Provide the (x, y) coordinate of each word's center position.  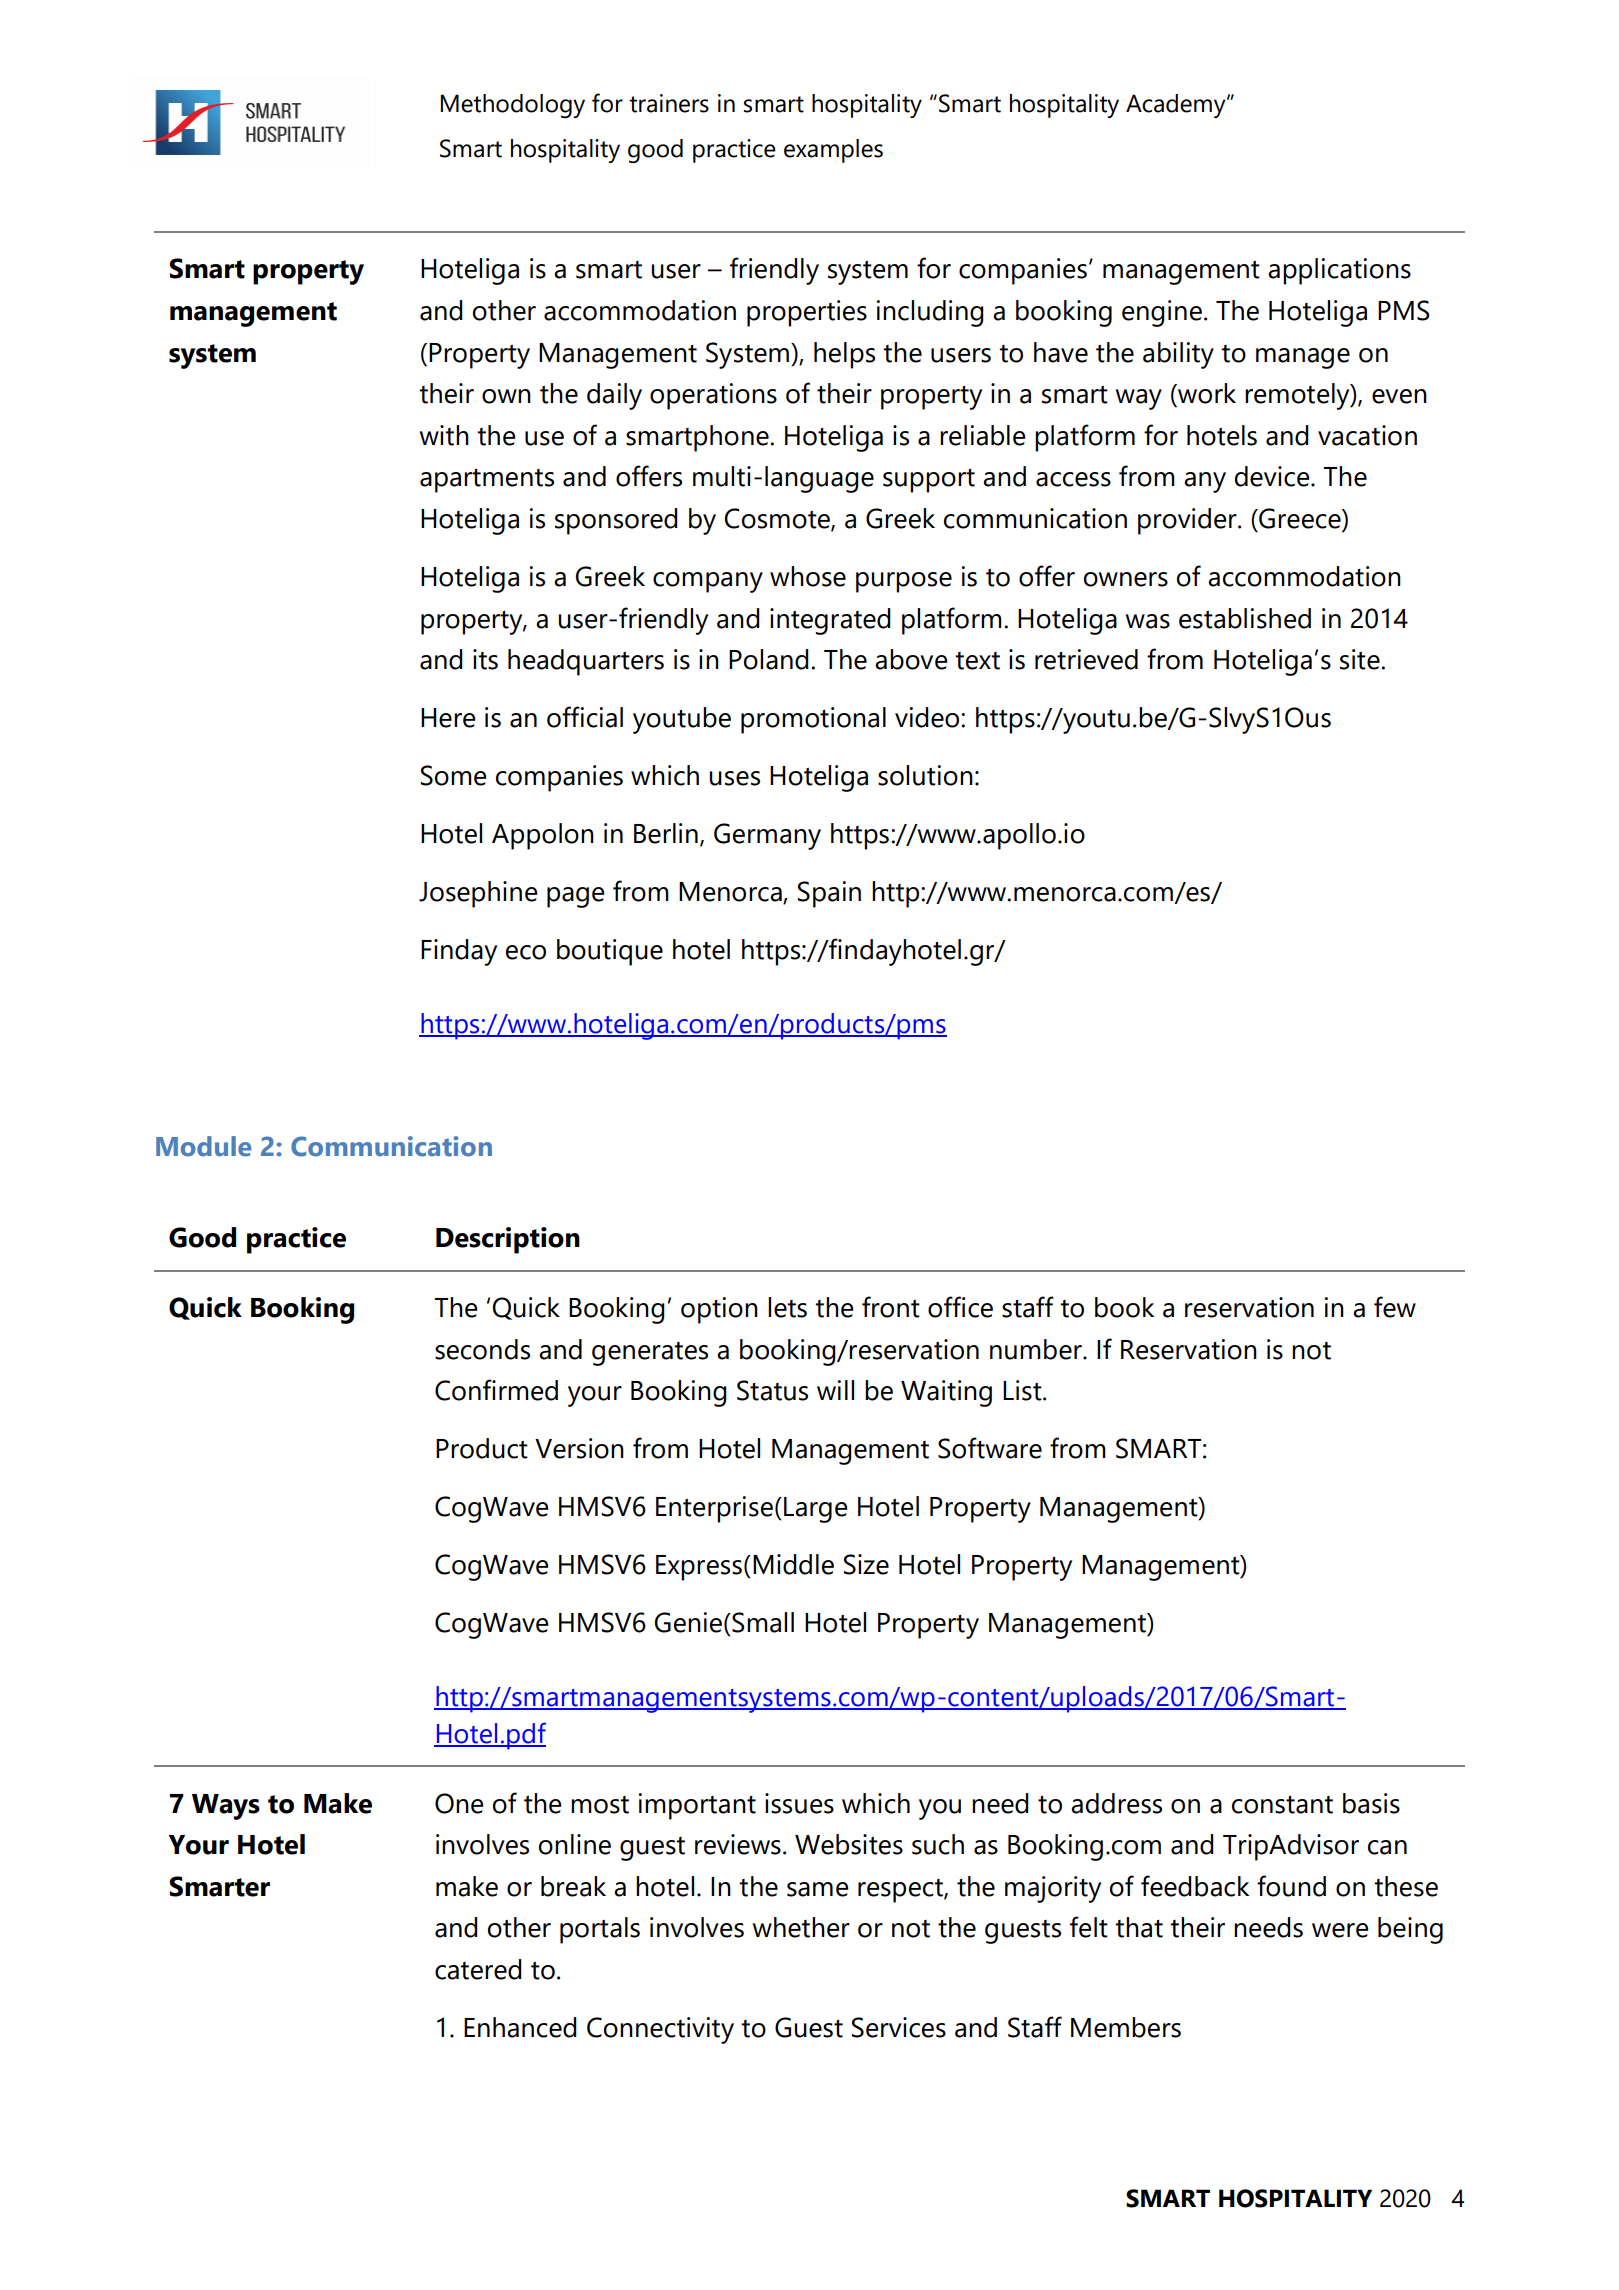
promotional (813, 720)
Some (453, 775)
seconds (482, 1349)
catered (478, 1969)
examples (833, 151)
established (1245, 618)
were (1340, 1930)
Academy (1177, 106)
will (835, 1390)
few (1395, 1307)
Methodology (512, 106)
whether (801, 1927)
